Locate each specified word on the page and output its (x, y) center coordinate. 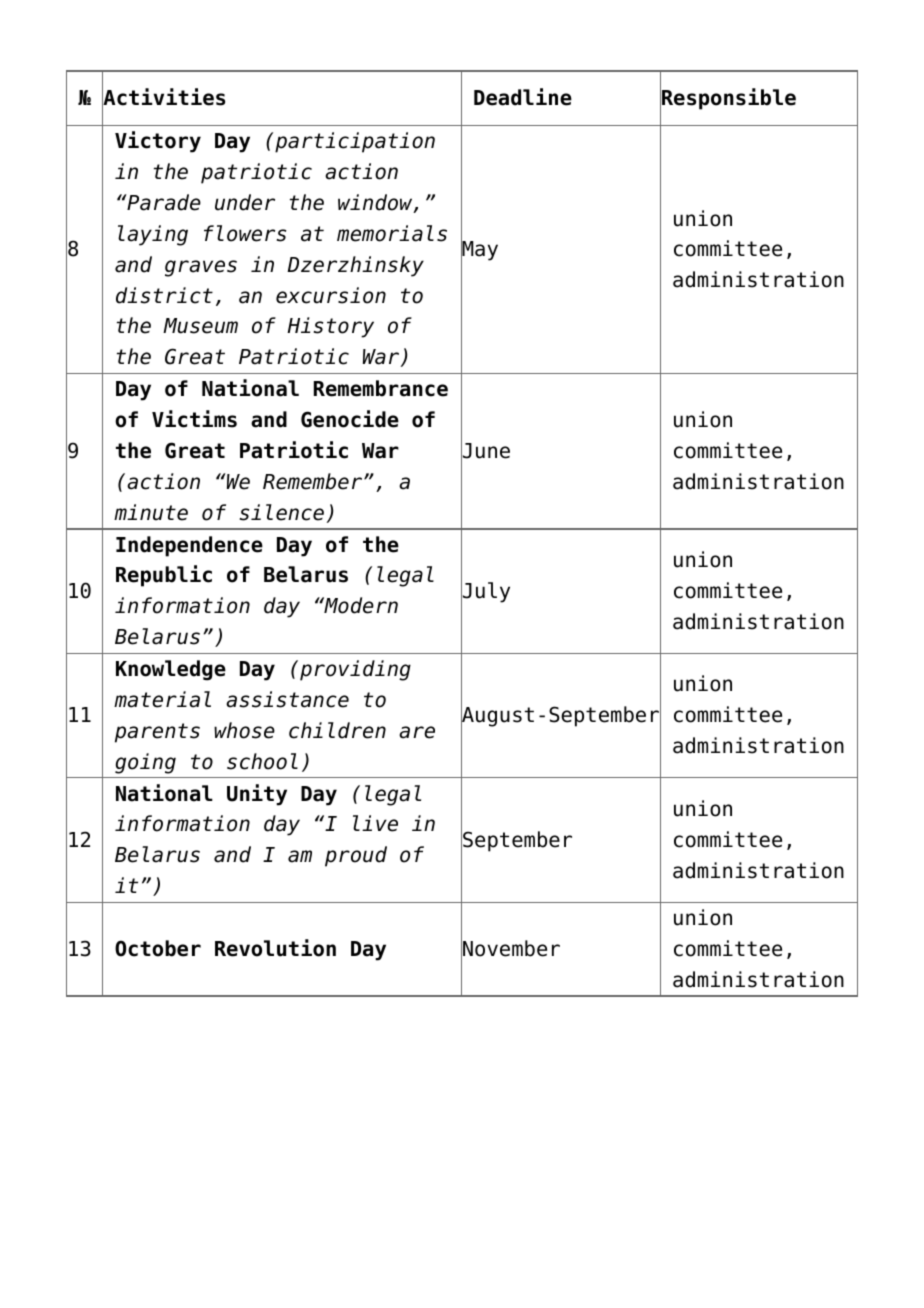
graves (201, 268)
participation (355, 142)
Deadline (523, 97)
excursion (331, 295)
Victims (194, 419)
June (485, 451)
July (485, 592)
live (375, 823)
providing (355, 670)
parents (157, 733)
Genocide (350, 419)
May (479, 251)
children (337, 730)
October (158, 948)
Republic (164, 576)
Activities (163, 97)
